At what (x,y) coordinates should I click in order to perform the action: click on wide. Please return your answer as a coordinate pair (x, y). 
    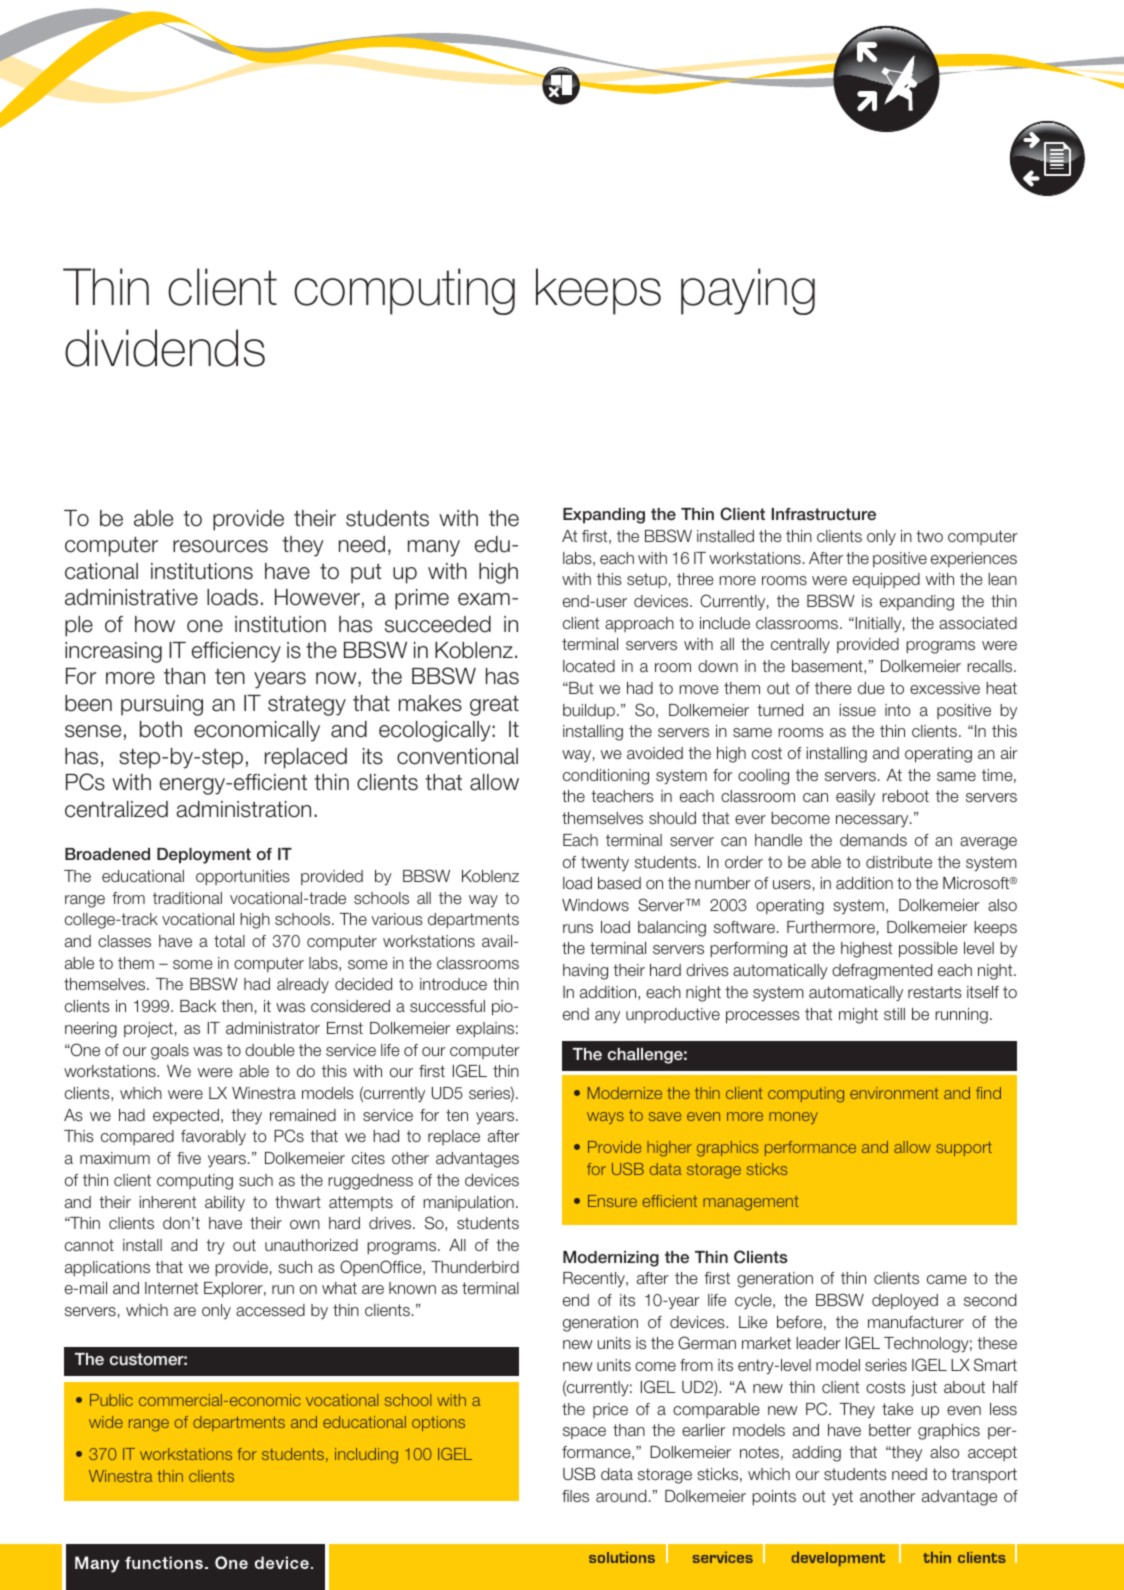
    Looking at the image, I should click on (106, 1422).
